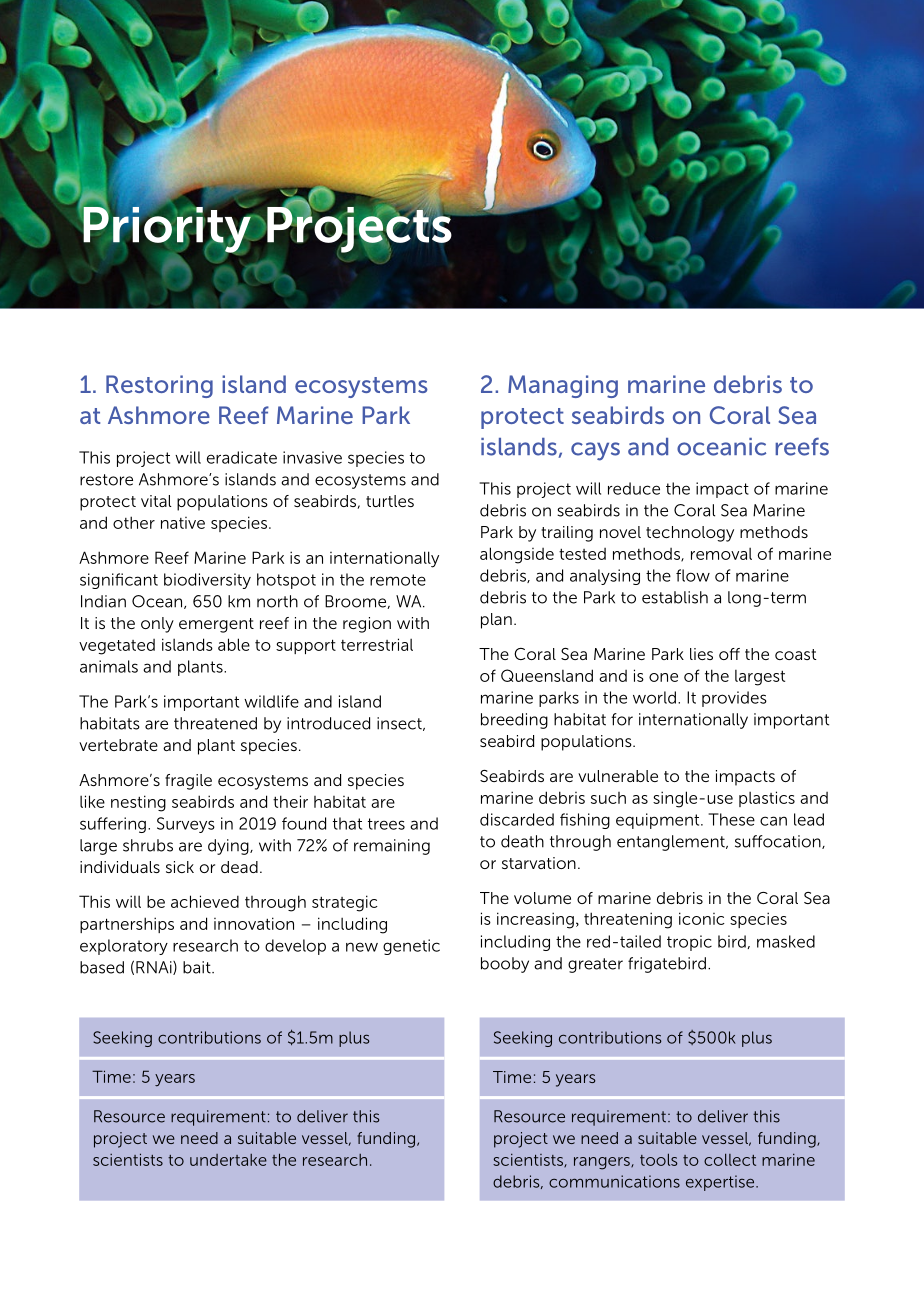  What do you see at coordinates (634, 488) in the screenshot?
I see `reduce` at bounding box center [634, 488].
